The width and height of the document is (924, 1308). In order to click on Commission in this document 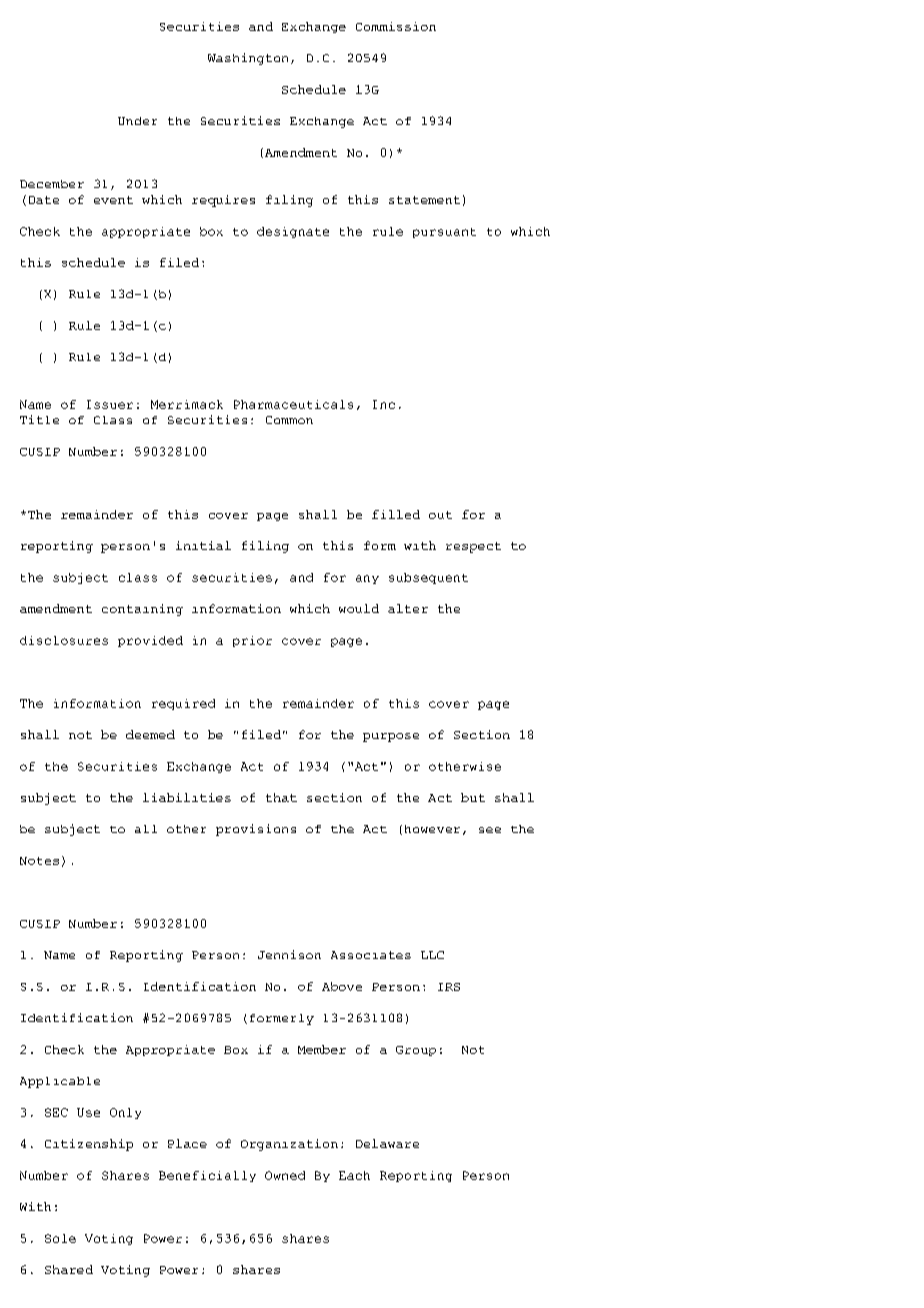, I will do `click(396, 26)`.
